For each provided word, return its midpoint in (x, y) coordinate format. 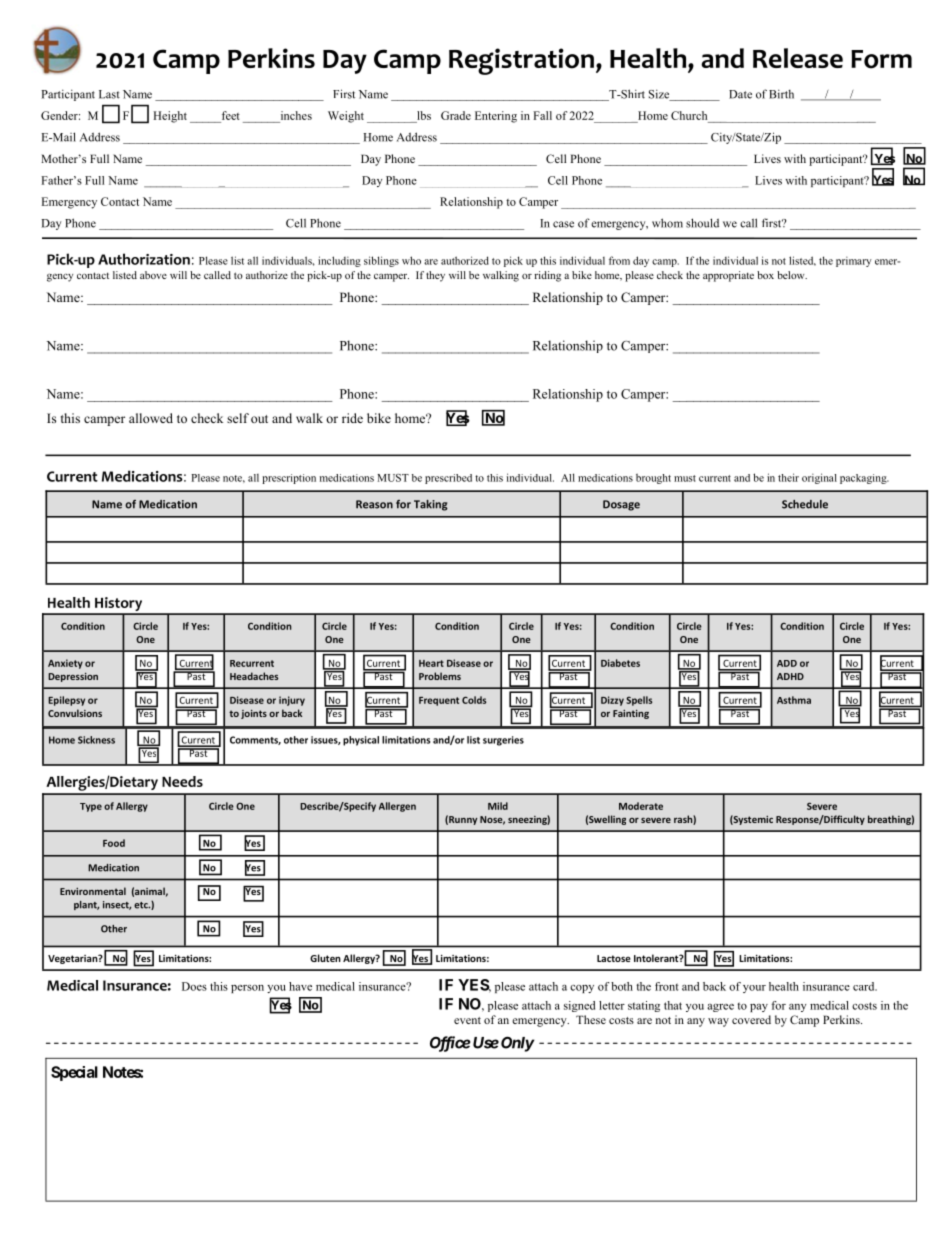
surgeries (503, 741)
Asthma (794, 700)
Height (170, 117)
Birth (781, 94)
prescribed (448, 479)
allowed (151, 418)
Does (194, 986)
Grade (456, 115)
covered (751, 1019)
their (788, 477)
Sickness (96, 740)
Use (486, 1043)
